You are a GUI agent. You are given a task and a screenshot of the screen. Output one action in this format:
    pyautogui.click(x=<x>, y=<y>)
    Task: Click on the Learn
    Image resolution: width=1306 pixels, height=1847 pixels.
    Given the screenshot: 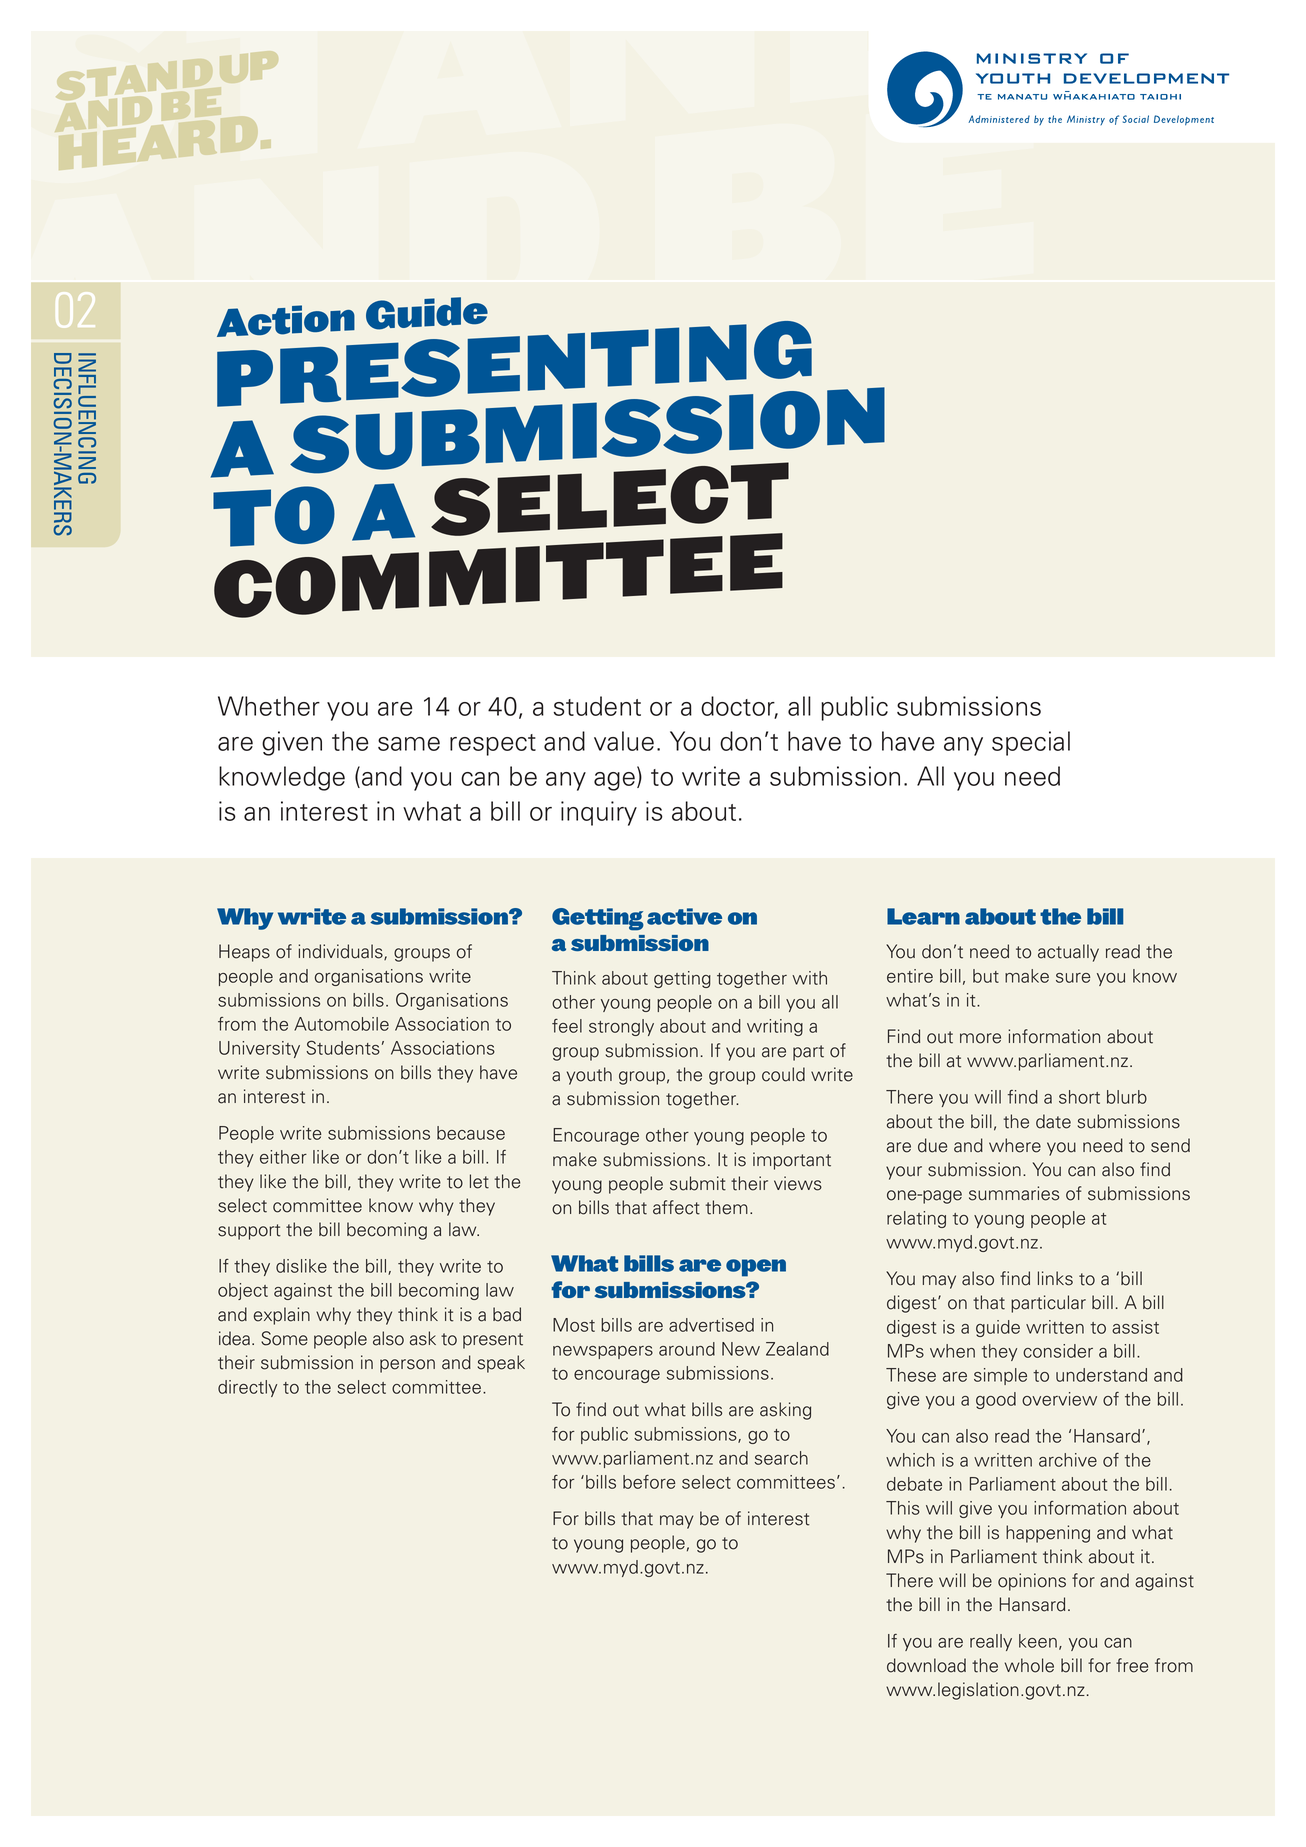 What is the action you would take?
    pyautogui.click(x=923, y=916)
